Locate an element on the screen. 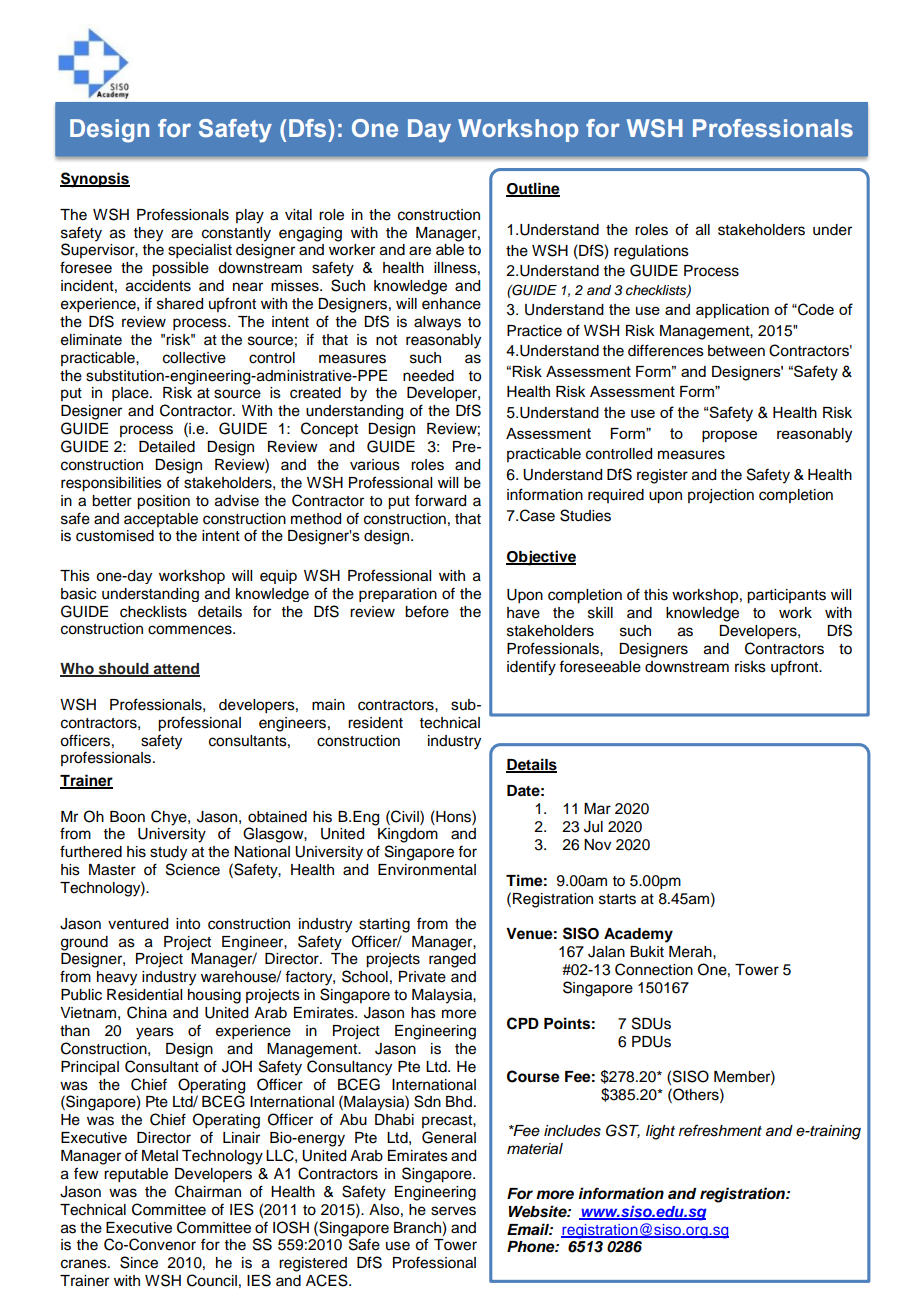 This screenshot has width=924, height=1308. they is located at coordinates (148, 234).
